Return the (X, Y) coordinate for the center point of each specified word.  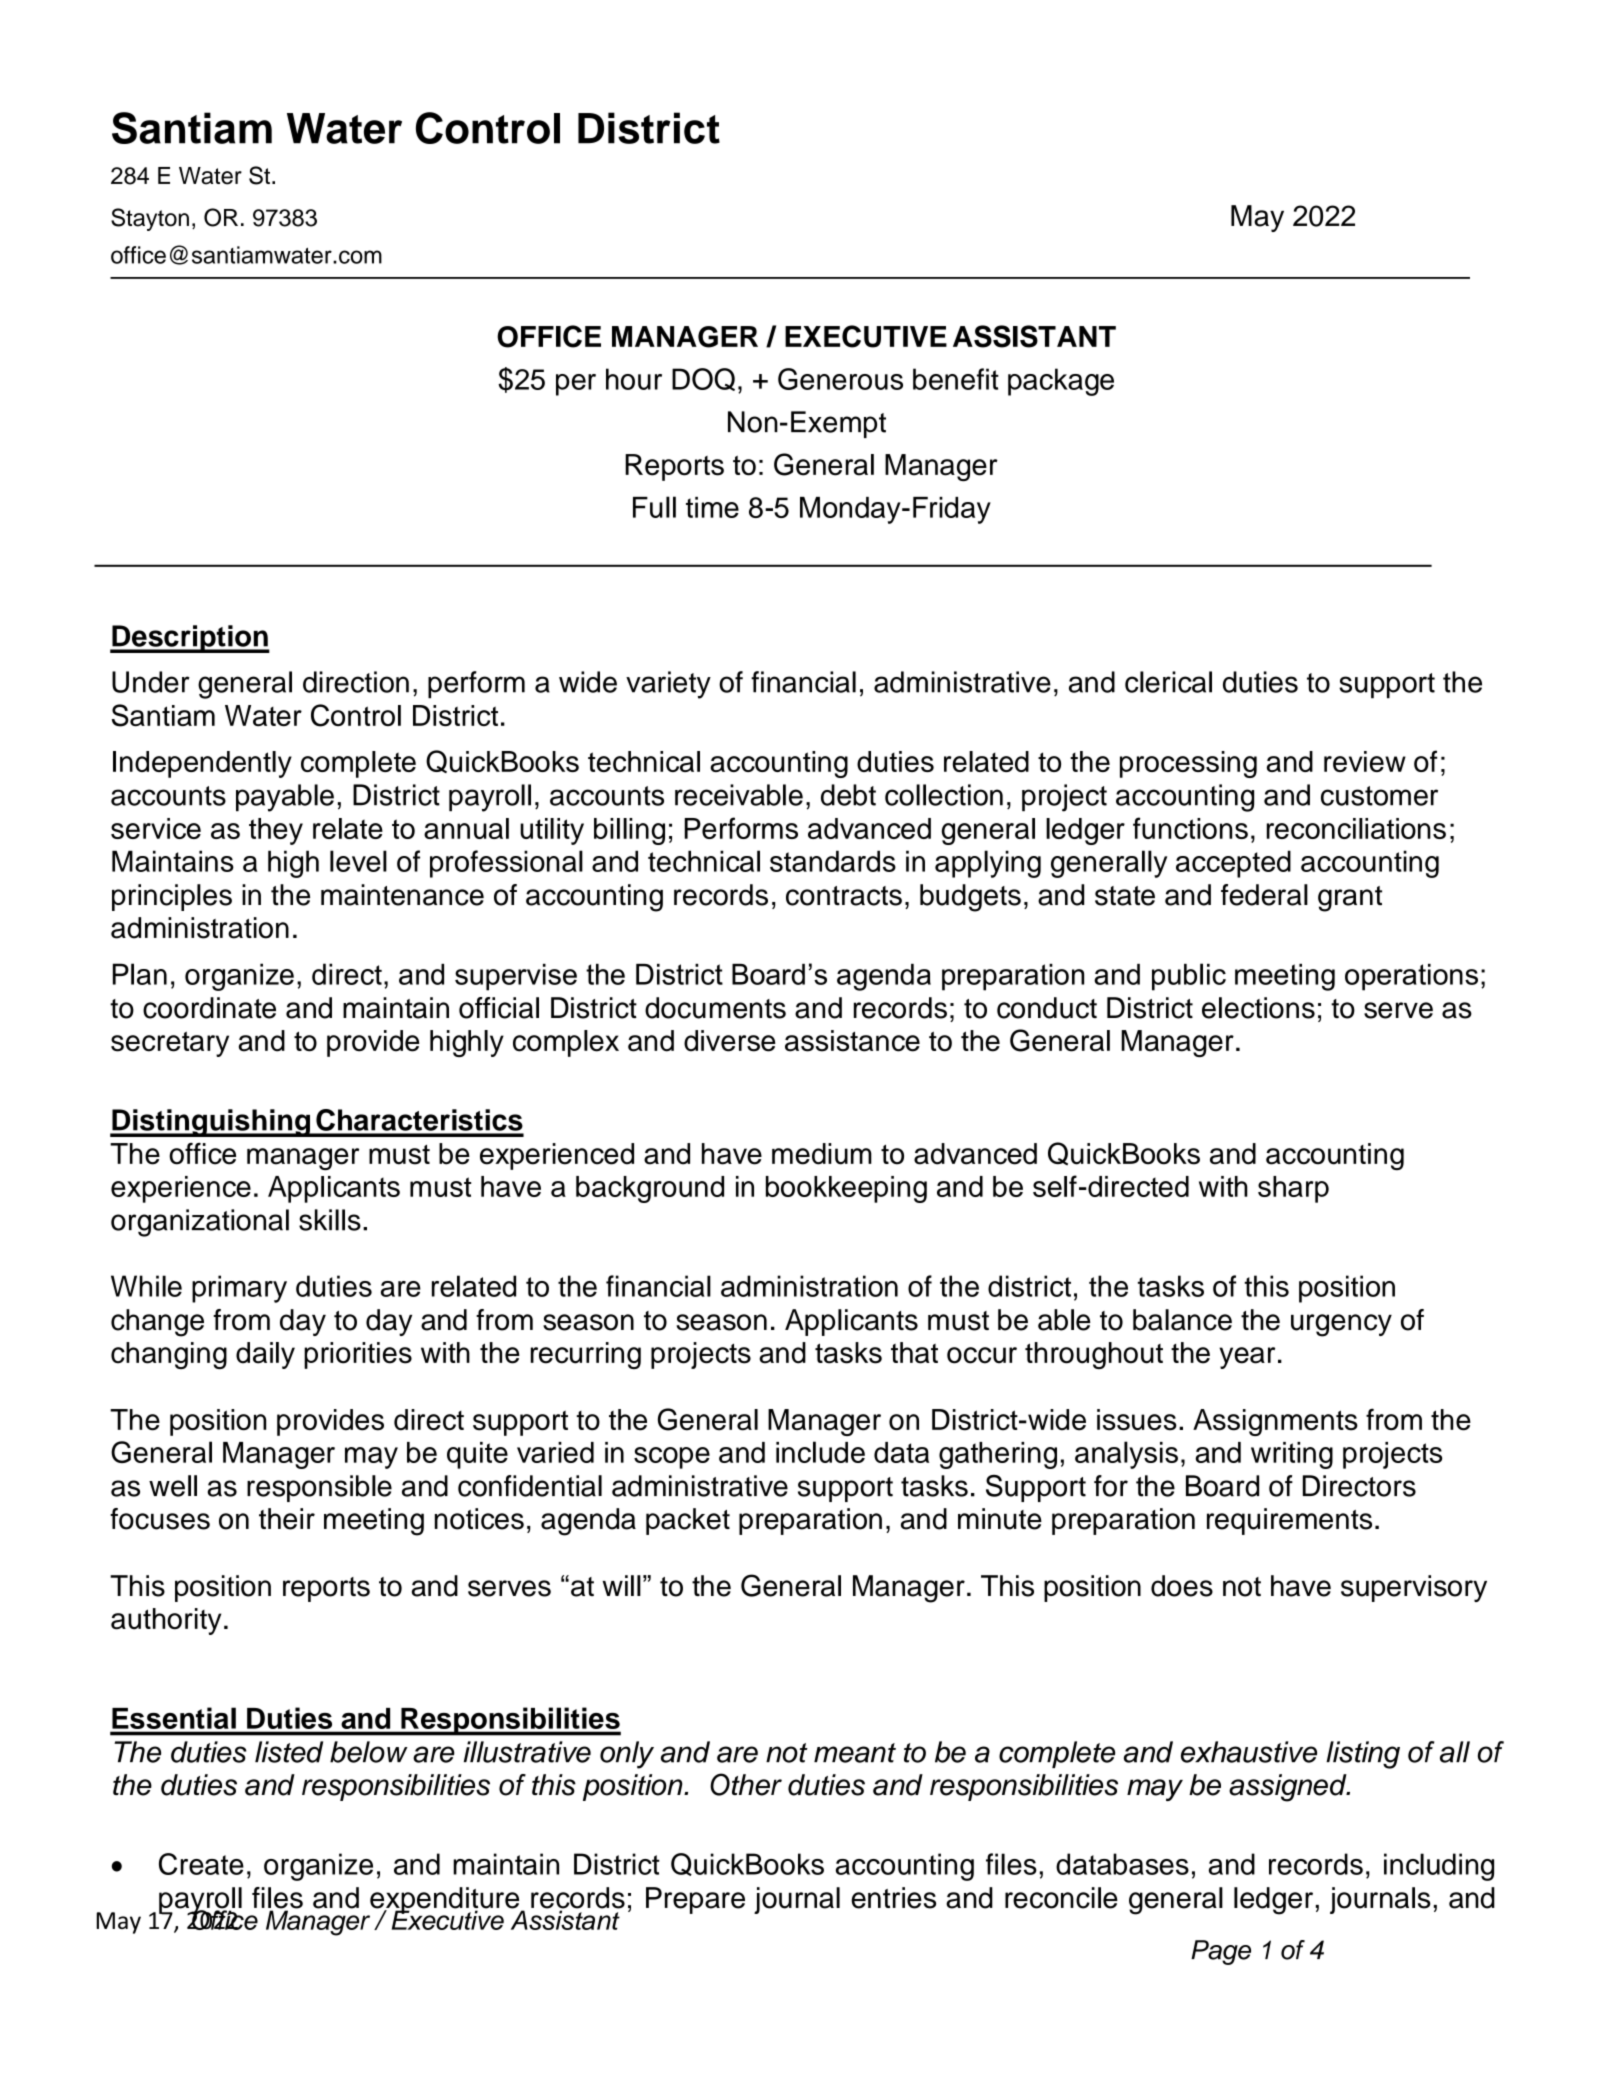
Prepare (695, 1900)
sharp (1293, 1189)
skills (330, 1220)
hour (634, 379)
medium (822, 1154)
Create (201, 1864)
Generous (840, 379)
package (1061, 382)
